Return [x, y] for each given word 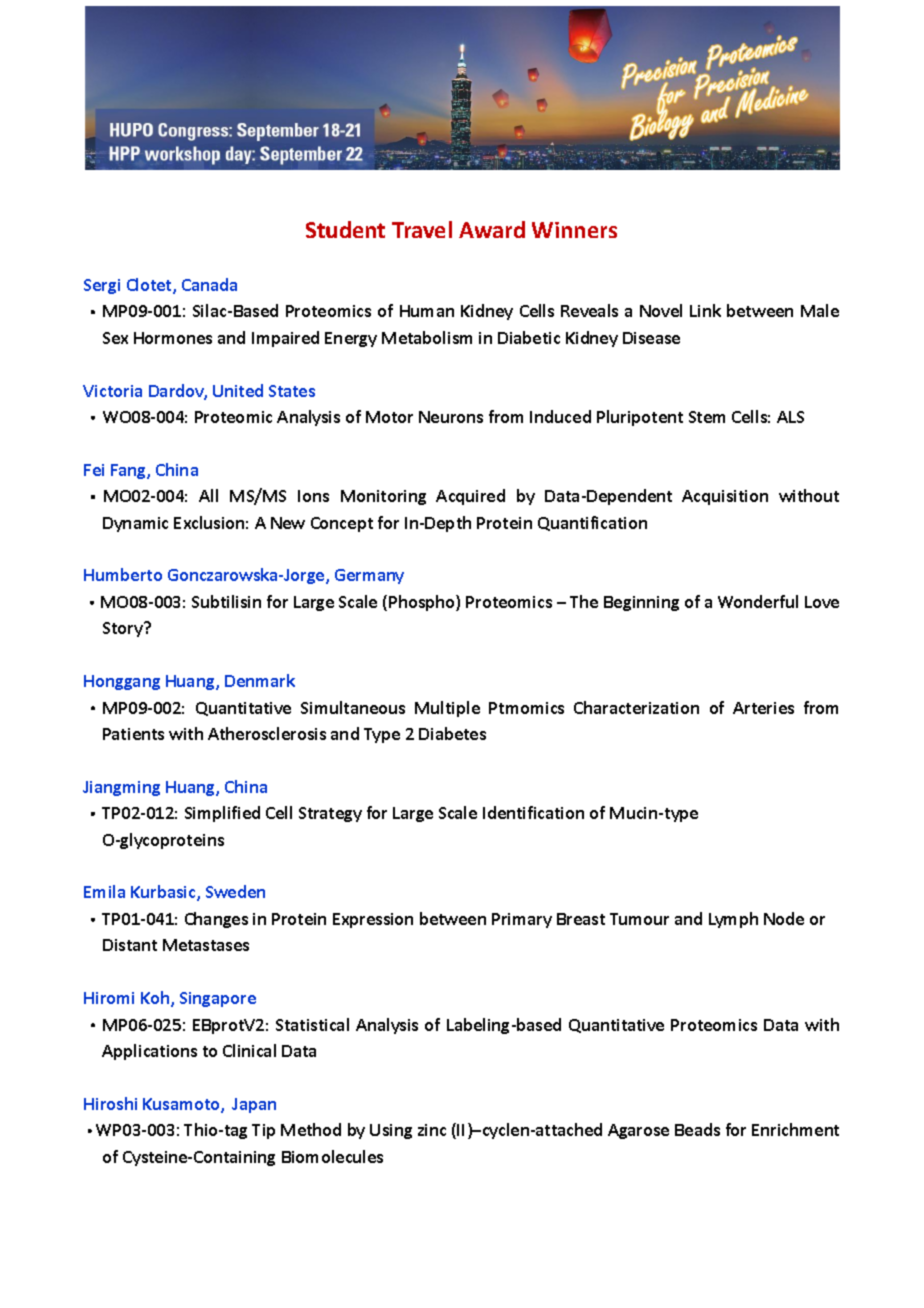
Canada [209, 284]
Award [492, 229]
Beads [697, 1129]
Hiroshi [110, 1103]
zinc [432, 1130]
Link [705, 310]
